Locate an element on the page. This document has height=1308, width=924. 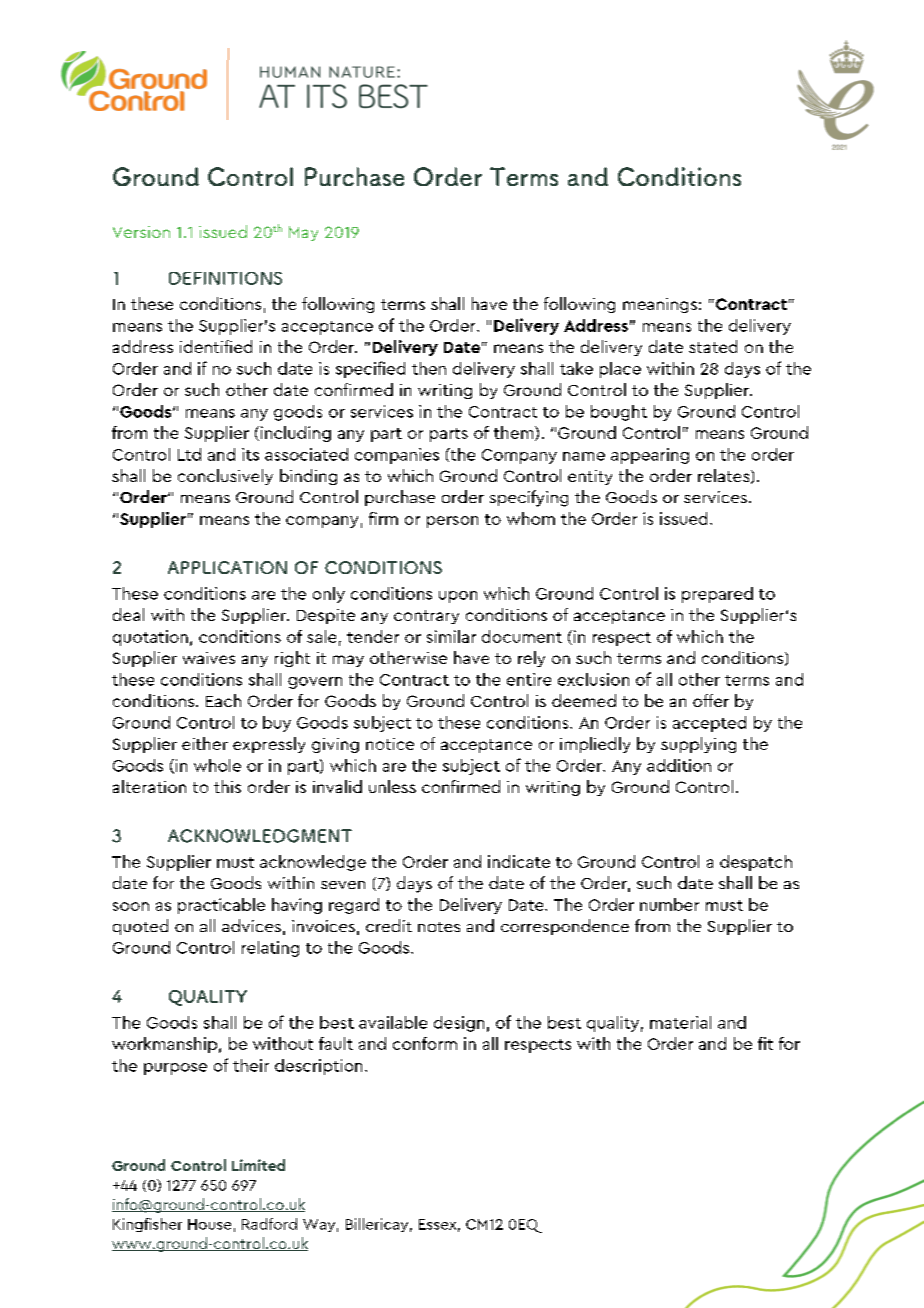
notice is located at coordinates (390, 744).
